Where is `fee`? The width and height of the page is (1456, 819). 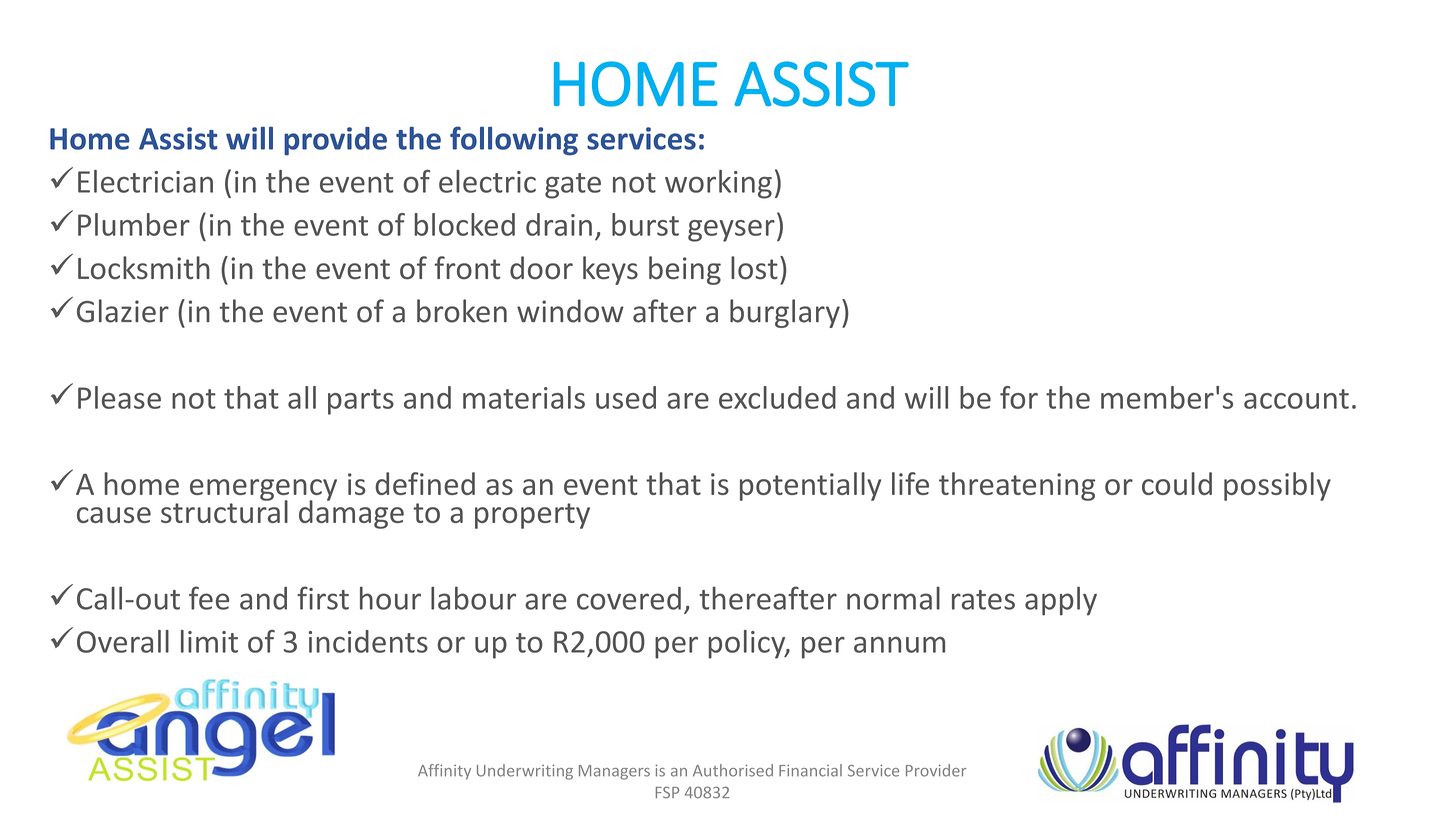
fee is located at coordinates (209, 598).
